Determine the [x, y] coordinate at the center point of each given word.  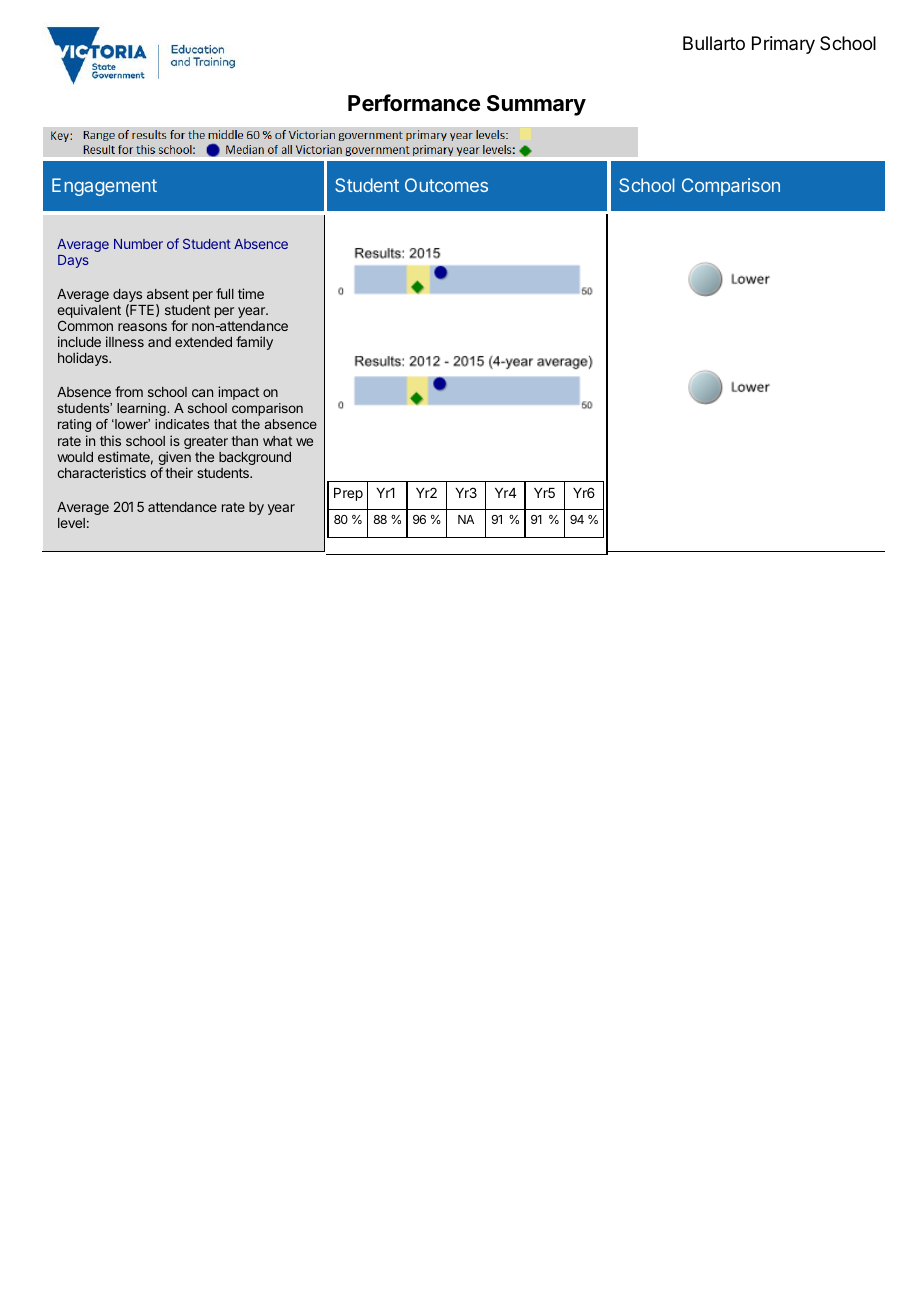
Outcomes [446, 185]
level [71, 523]
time [251, 293]
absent [168, 294]
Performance [414, 103]
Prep [348, 494]
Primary [783, 45]
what [277, 441]
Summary [536, 105]
